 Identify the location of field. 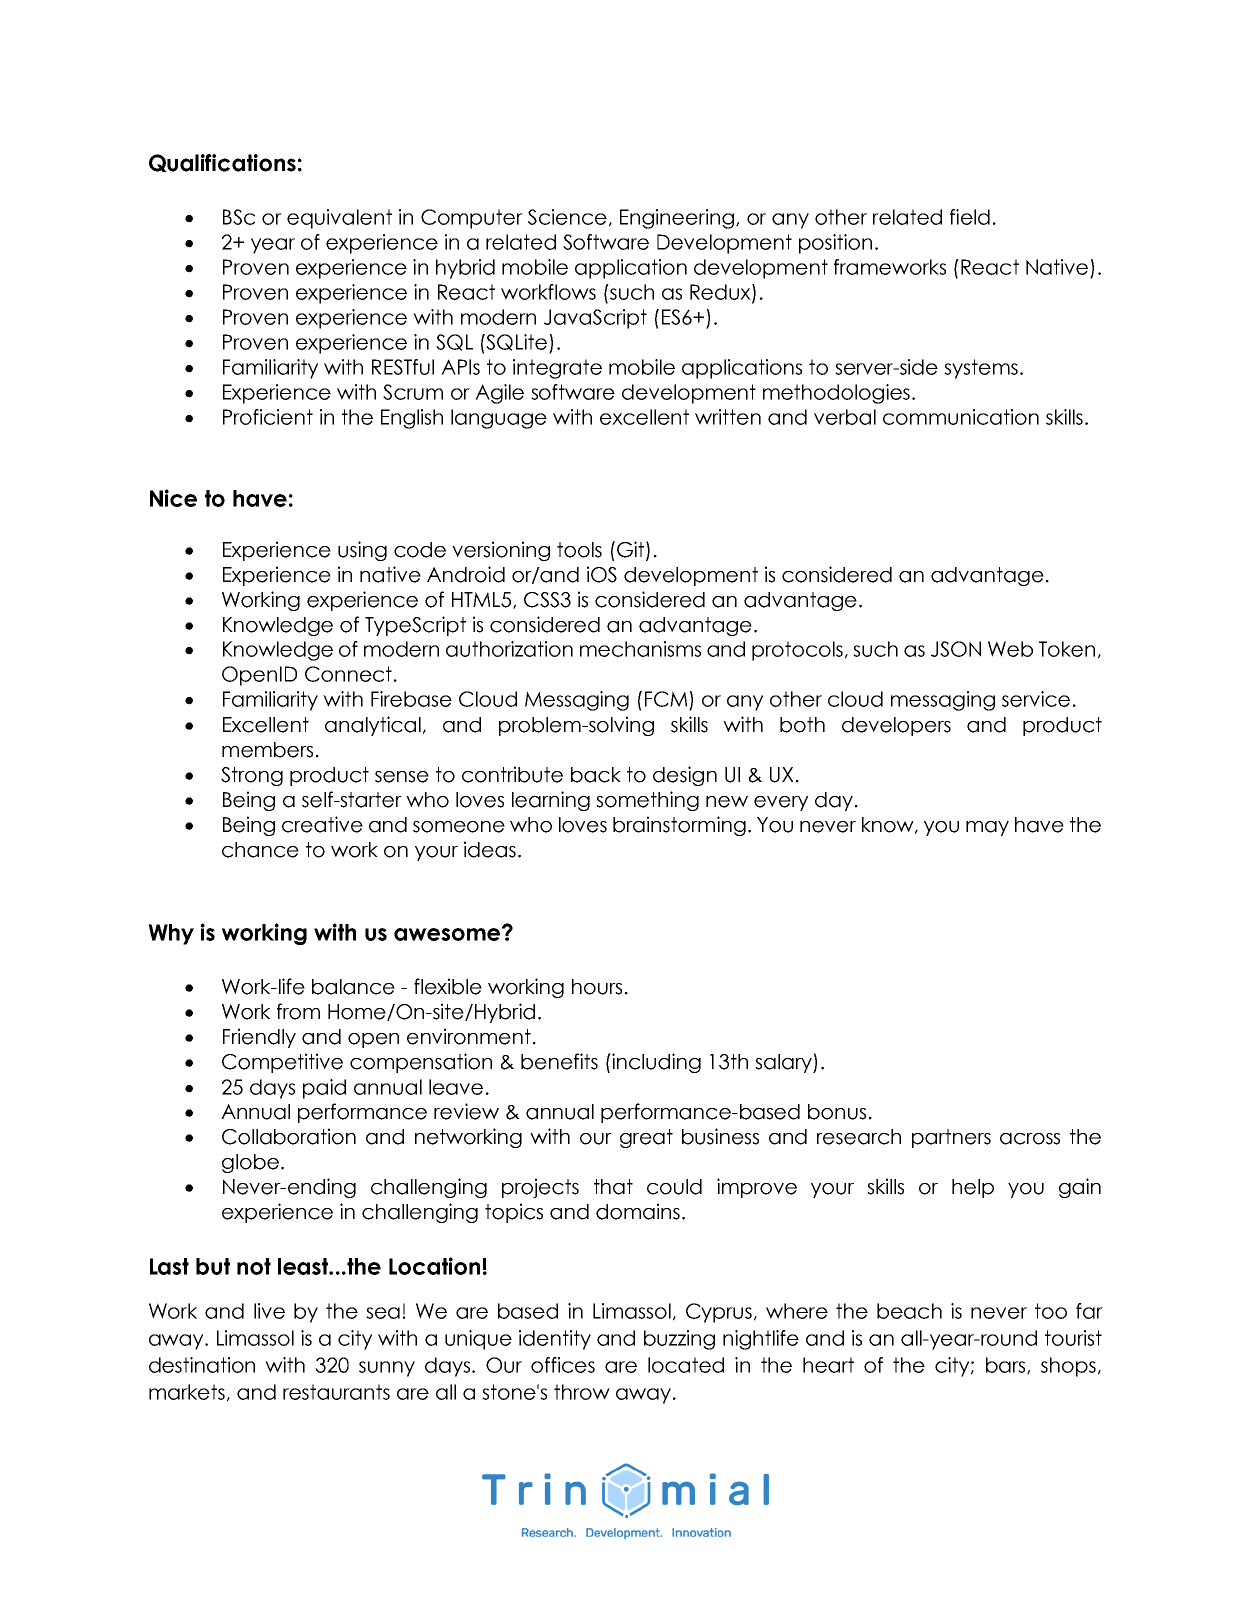
(970, 217).
